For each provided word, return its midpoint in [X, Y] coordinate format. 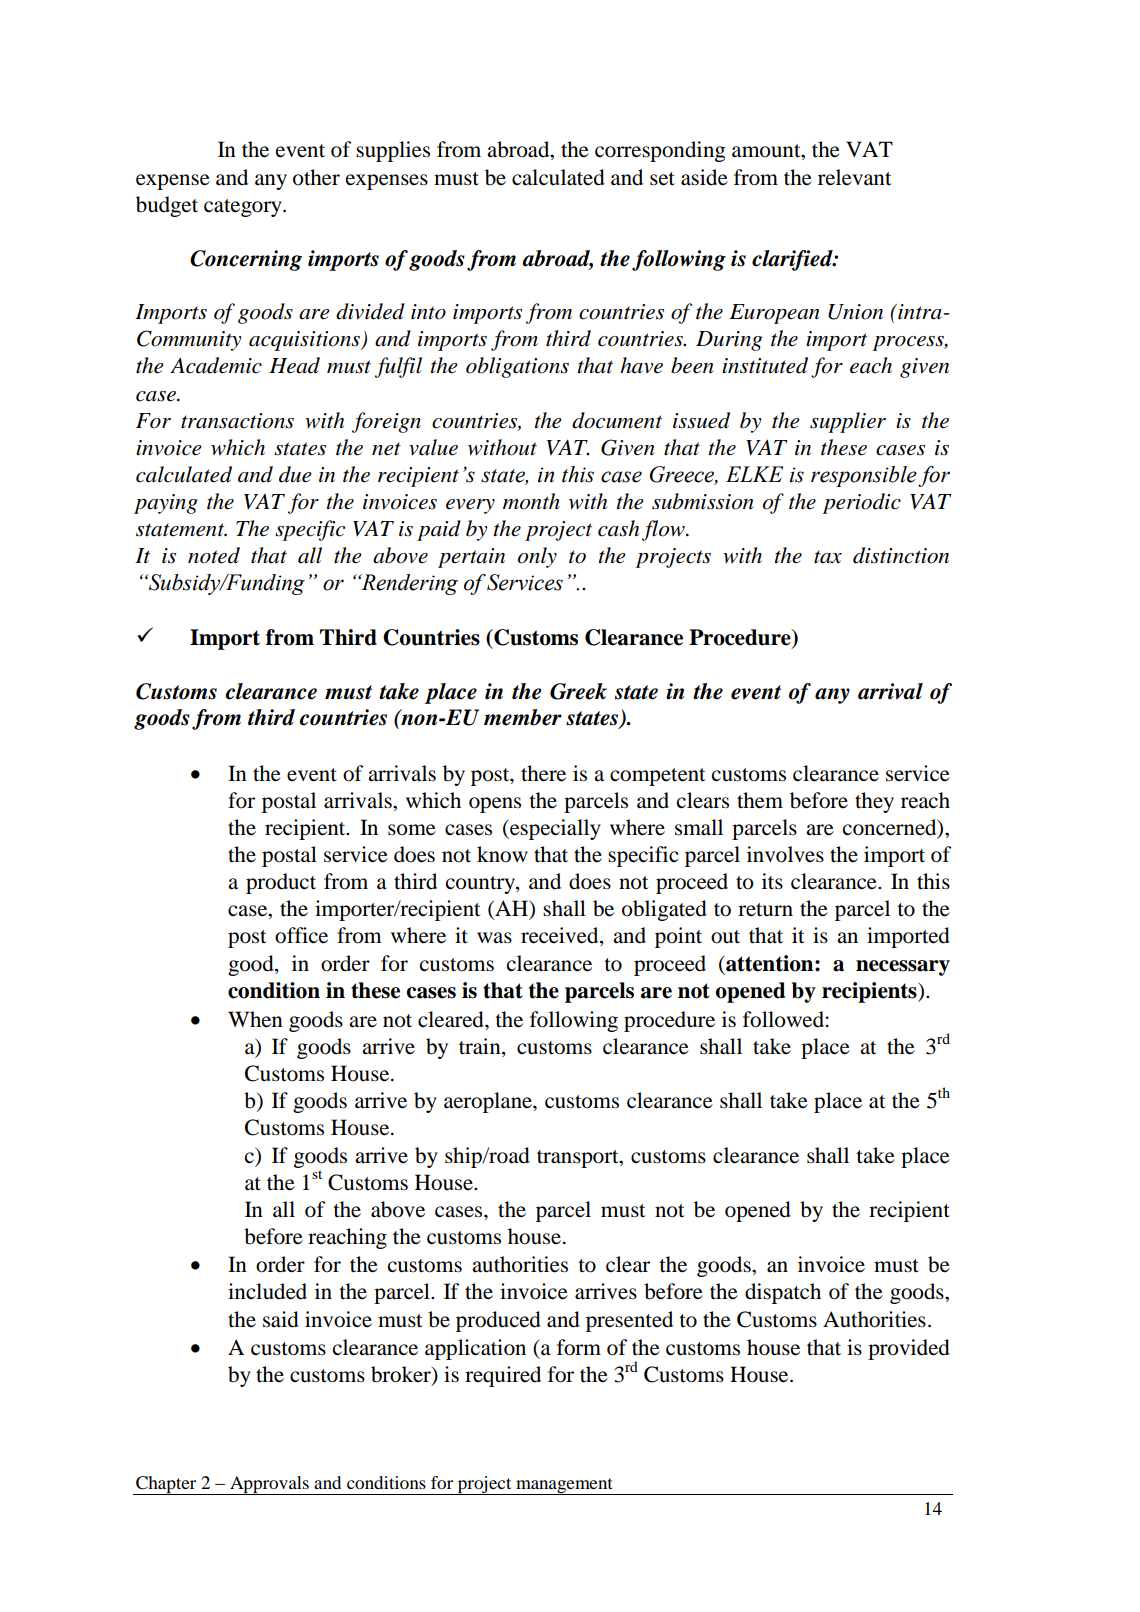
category [244, 208]
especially [554, 829]
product [281, 883]
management [564, 1486]
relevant [855, 177]
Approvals [269, 1485]
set [662, 179]
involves [785, 854]
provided [909, 1349]
